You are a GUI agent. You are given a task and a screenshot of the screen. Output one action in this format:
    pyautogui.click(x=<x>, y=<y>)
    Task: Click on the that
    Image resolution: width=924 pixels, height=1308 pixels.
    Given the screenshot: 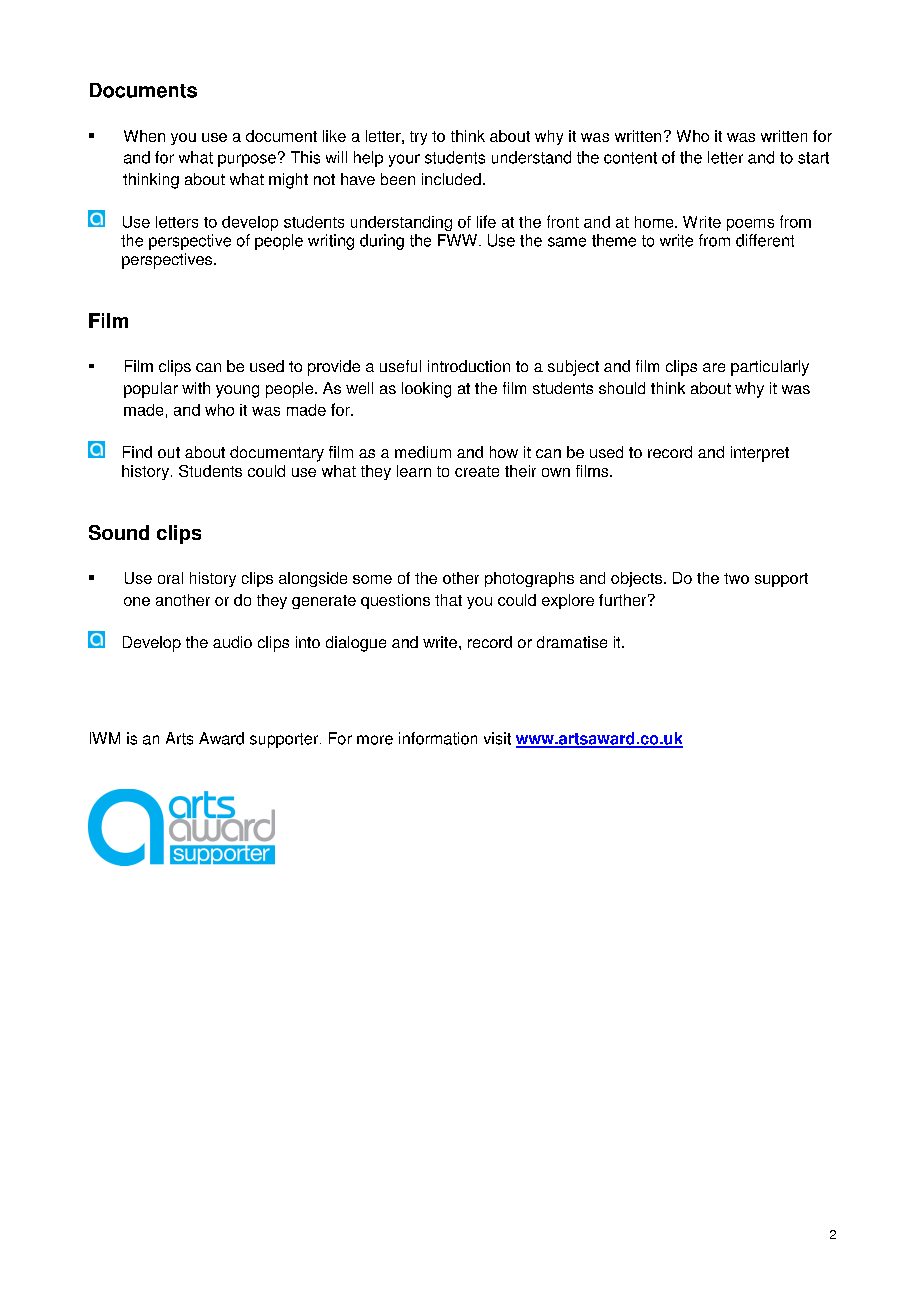 What is the action you would take?
    pyautogui.click(x=448, y=600)
